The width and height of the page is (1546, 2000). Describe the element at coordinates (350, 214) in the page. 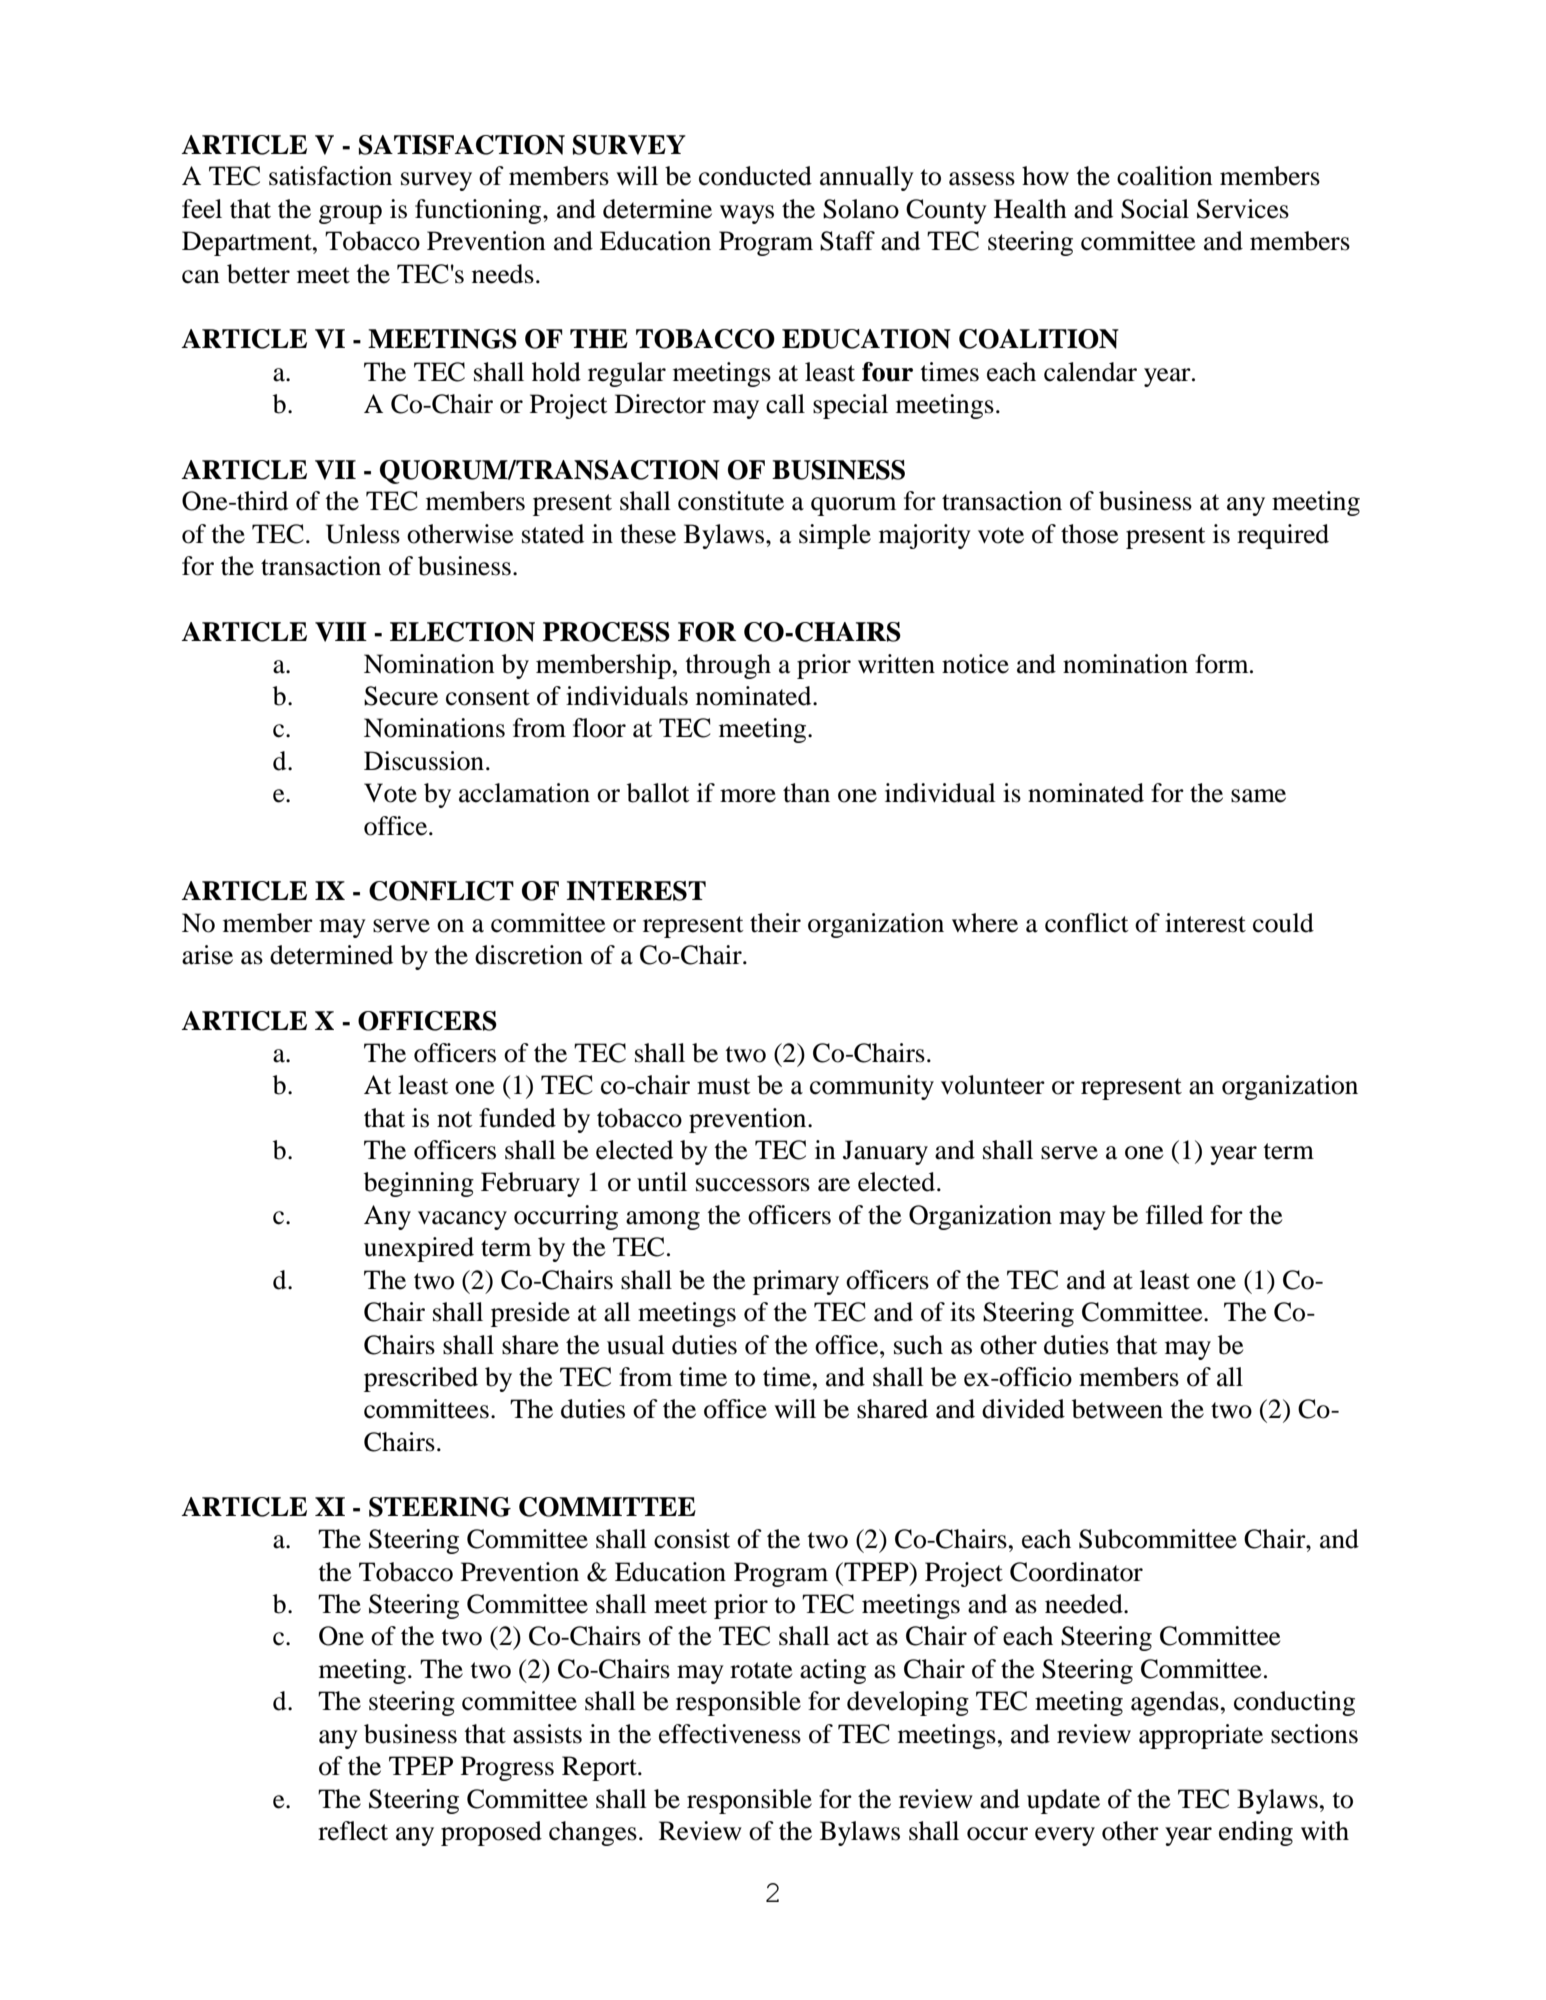

I see `group` at that location.
